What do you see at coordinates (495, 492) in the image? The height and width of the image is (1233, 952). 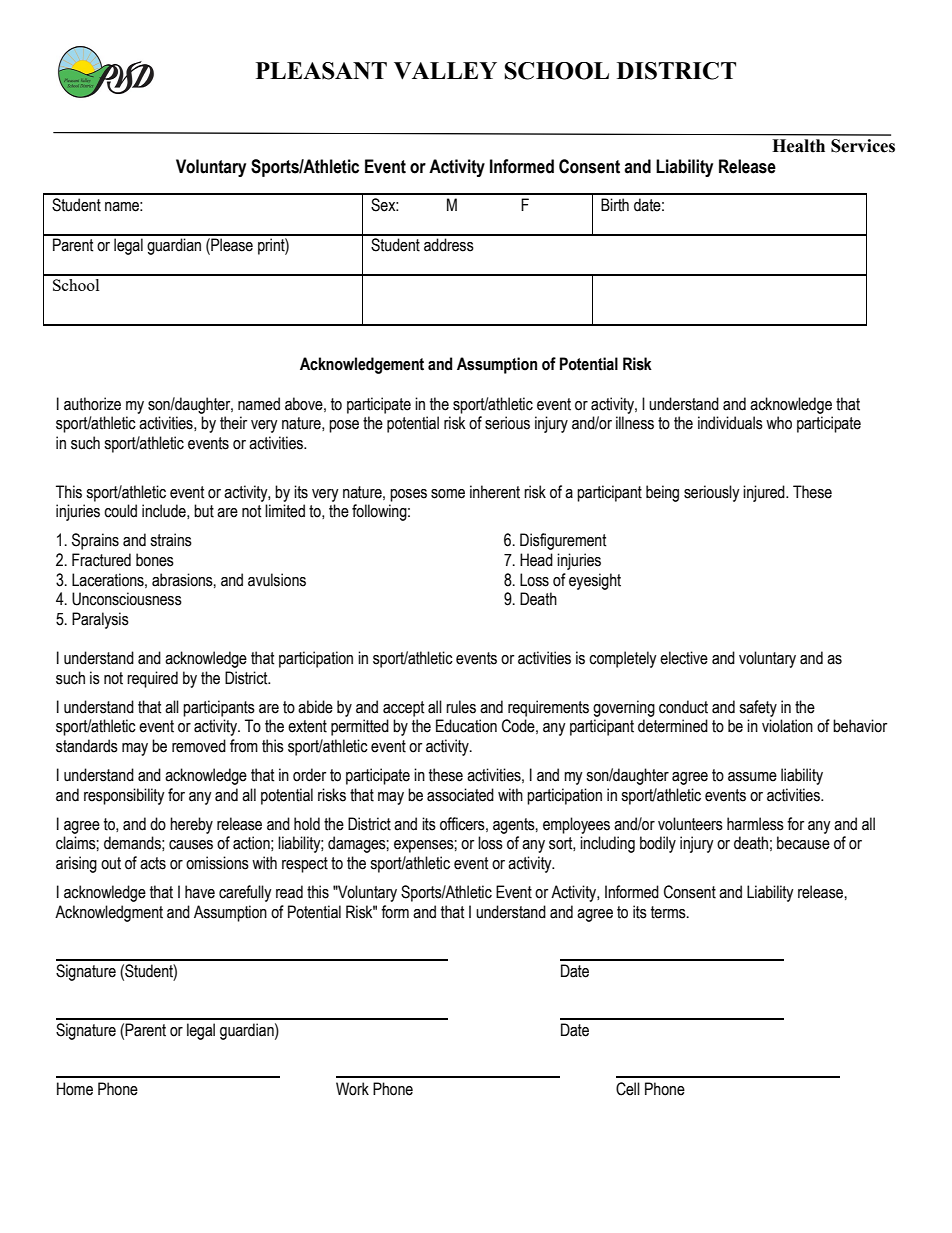 I see `inherent` at bounding box center [495, 492].
